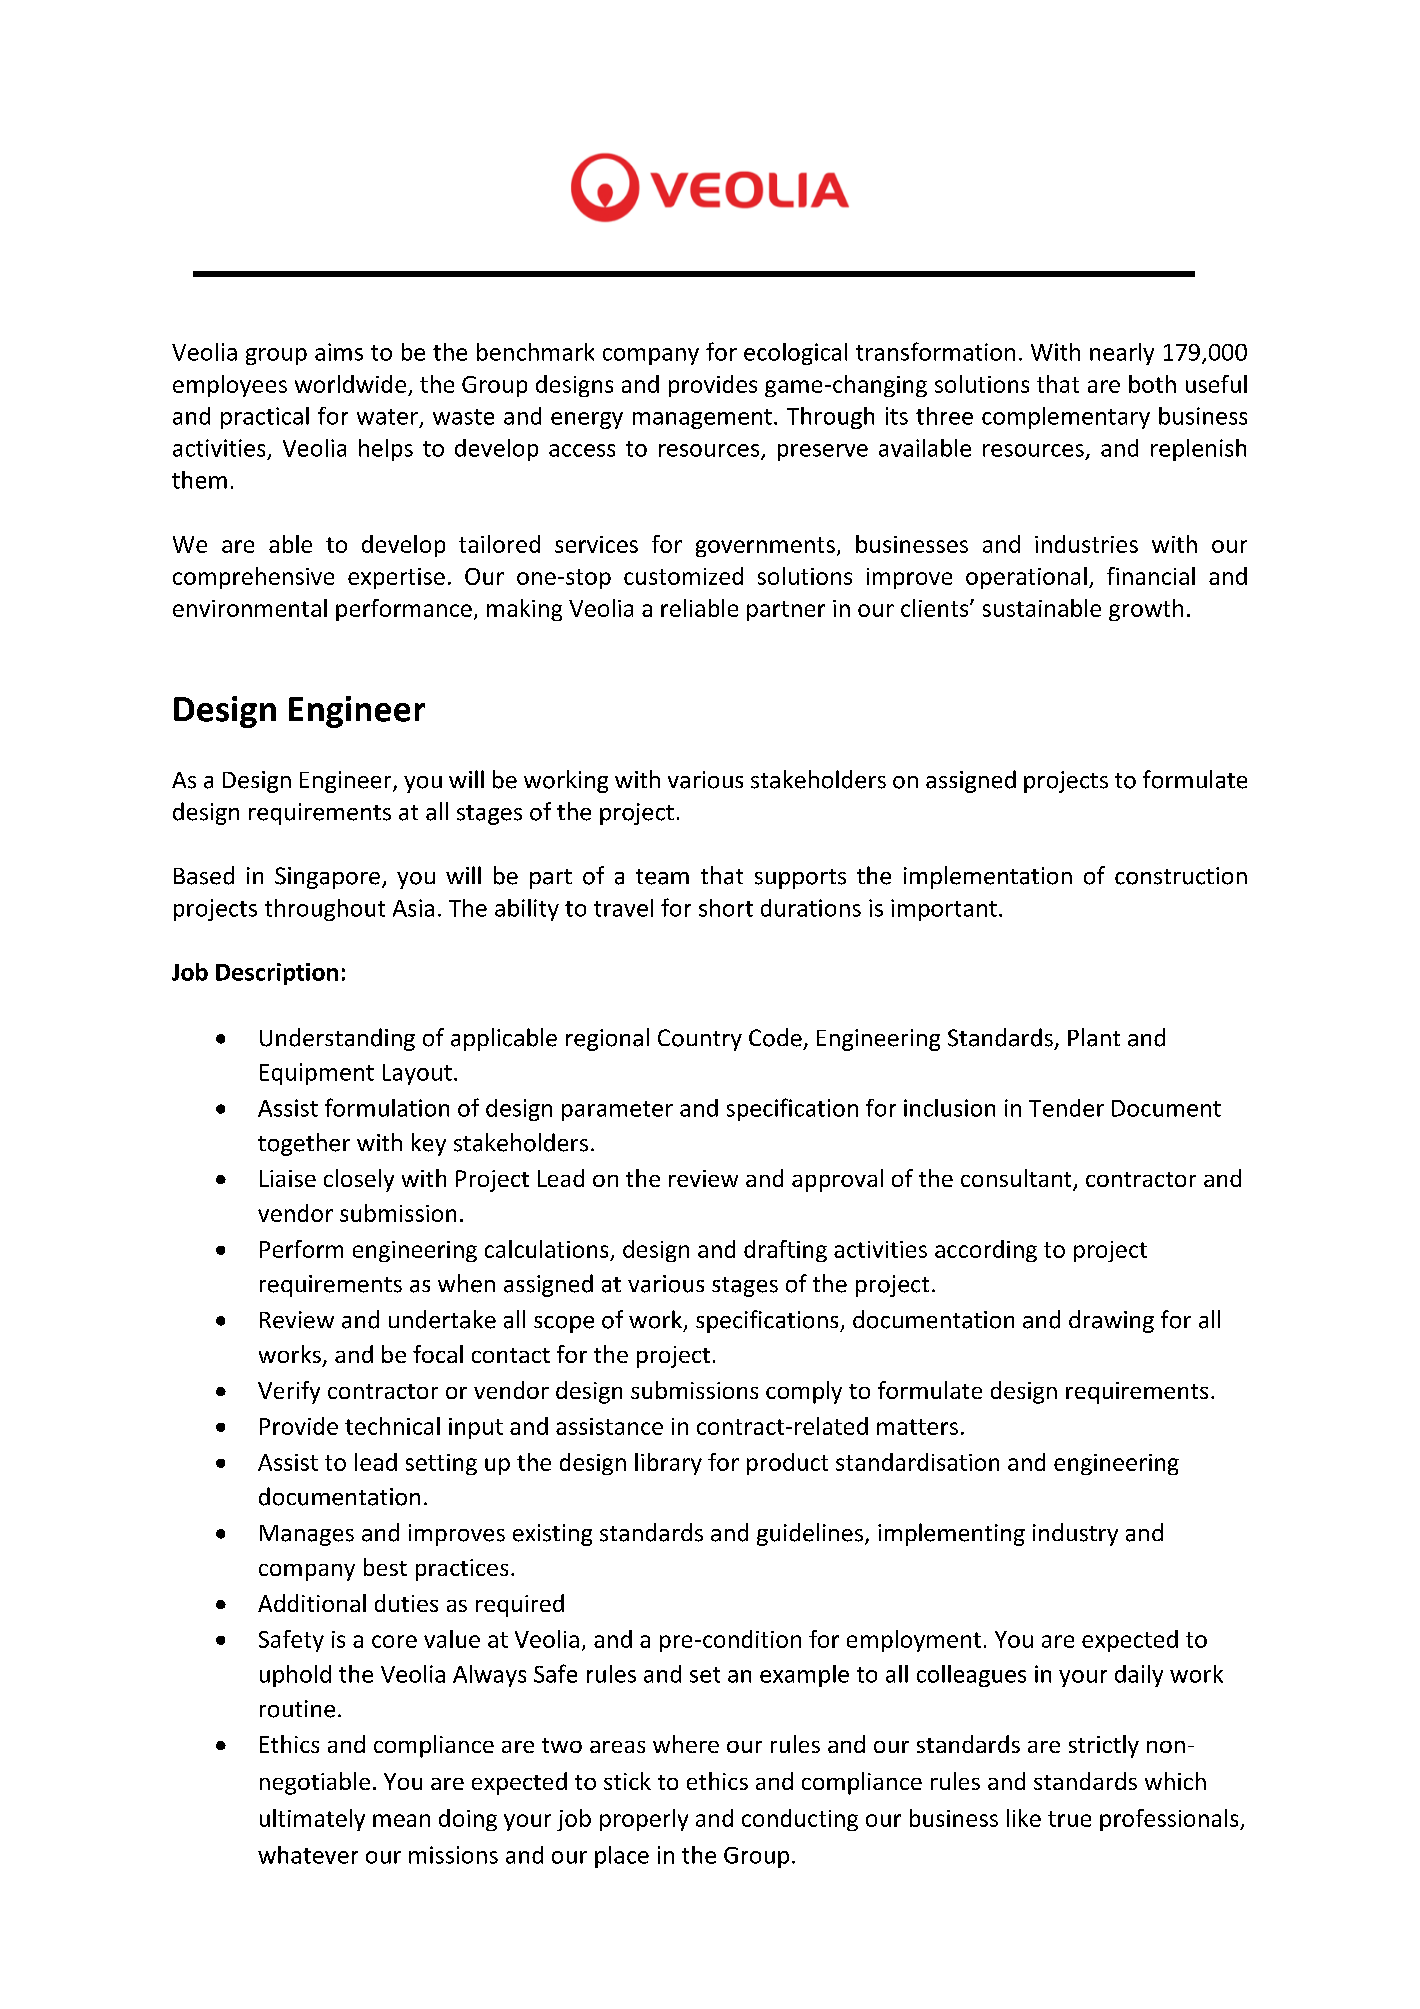 This page has width=1420, height=2009. I want to click on Description, so click(277, 974).
